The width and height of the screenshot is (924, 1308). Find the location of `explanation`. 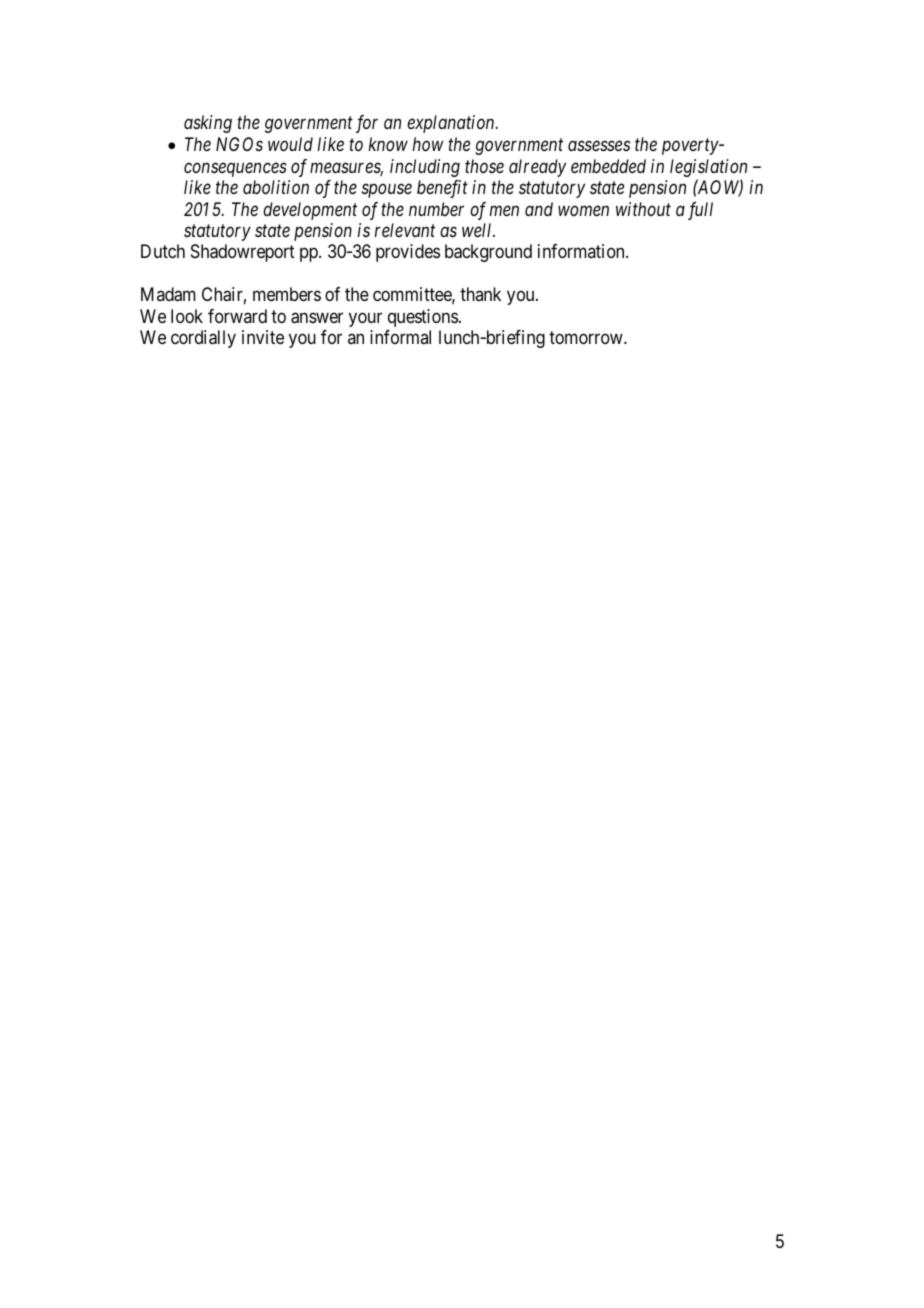

explanation is located at coordinates (452, 124).
